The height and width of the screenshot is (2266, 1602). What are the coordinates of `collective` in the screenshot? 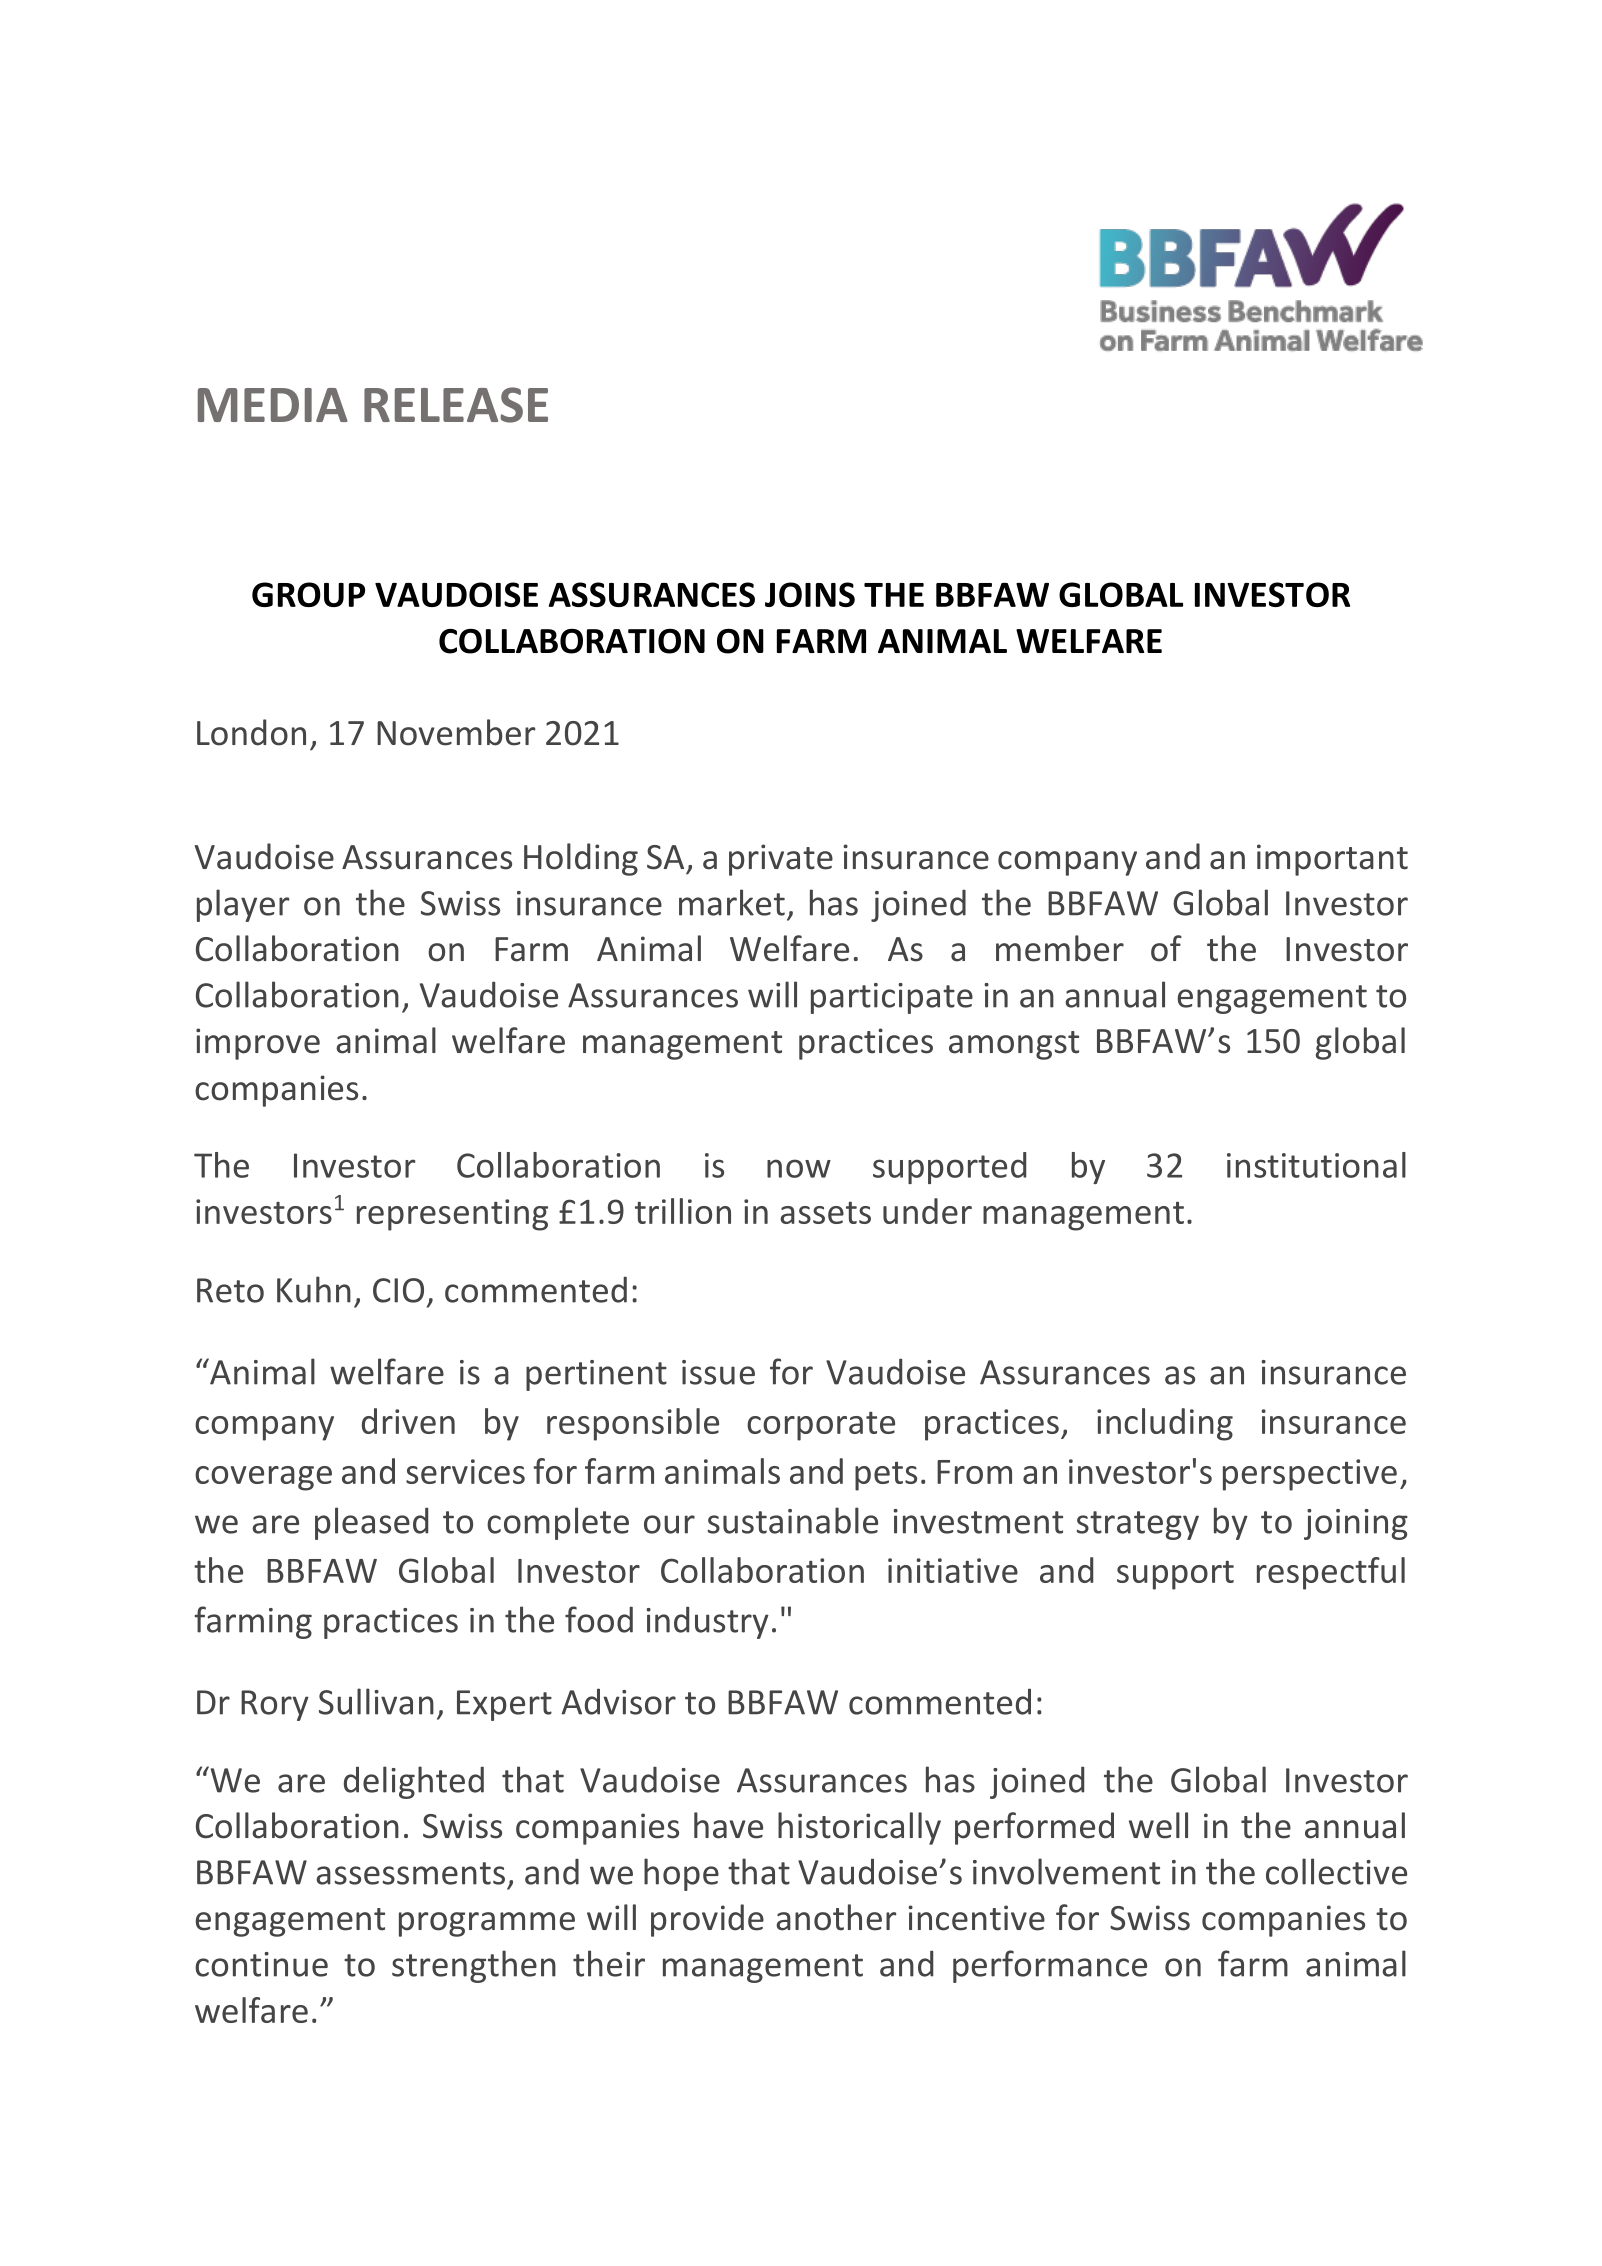 It's located at (1336, 1871).
